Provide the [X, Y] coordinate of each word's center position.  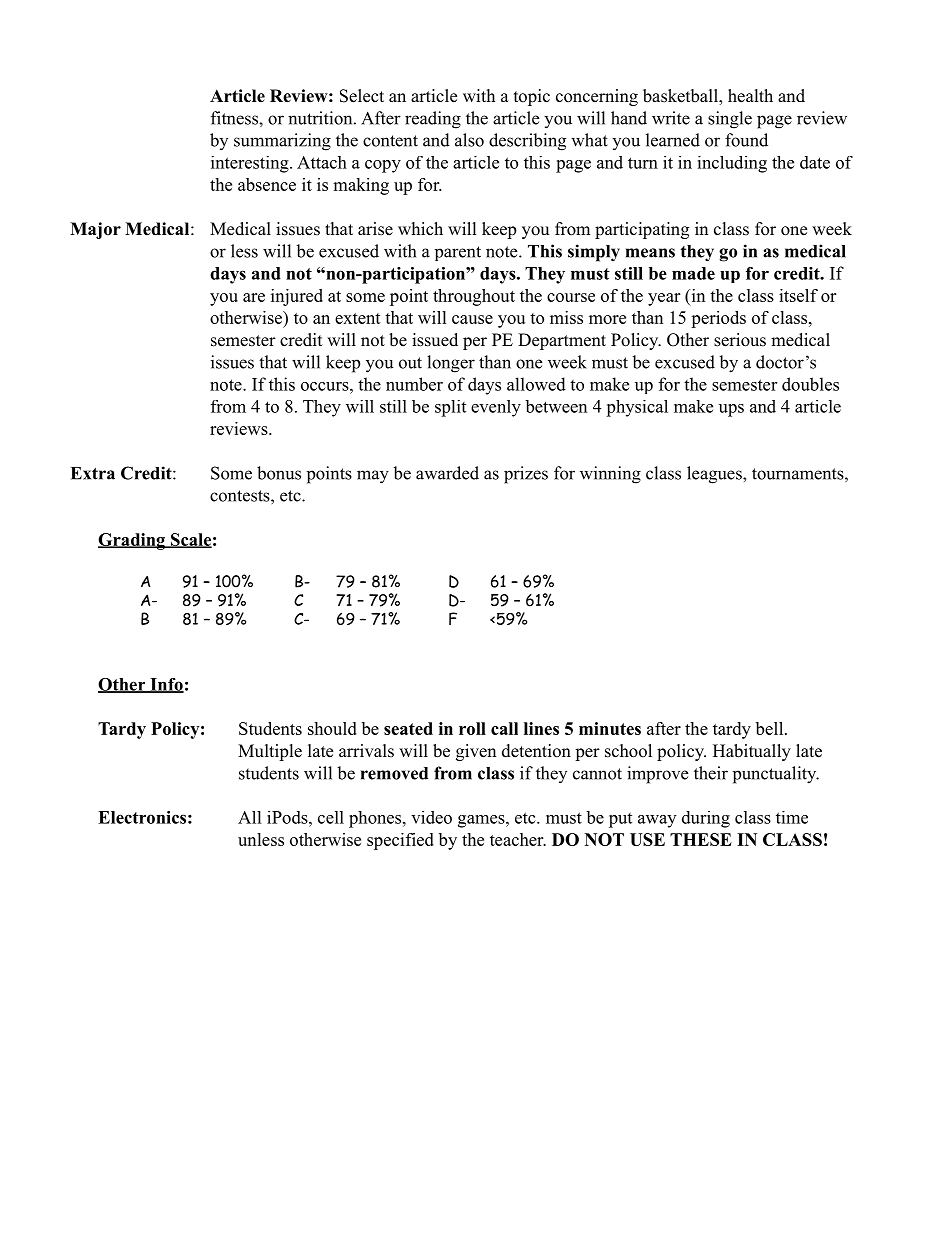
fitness [235, 118]
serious [740, 340]
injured [297, 297]
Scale [190, 540]
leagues [715, 475]
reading [433, 120]
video [431, 817]
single [730, 120]
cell [331, 817]
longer [451, 364]
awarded [447, 473]
